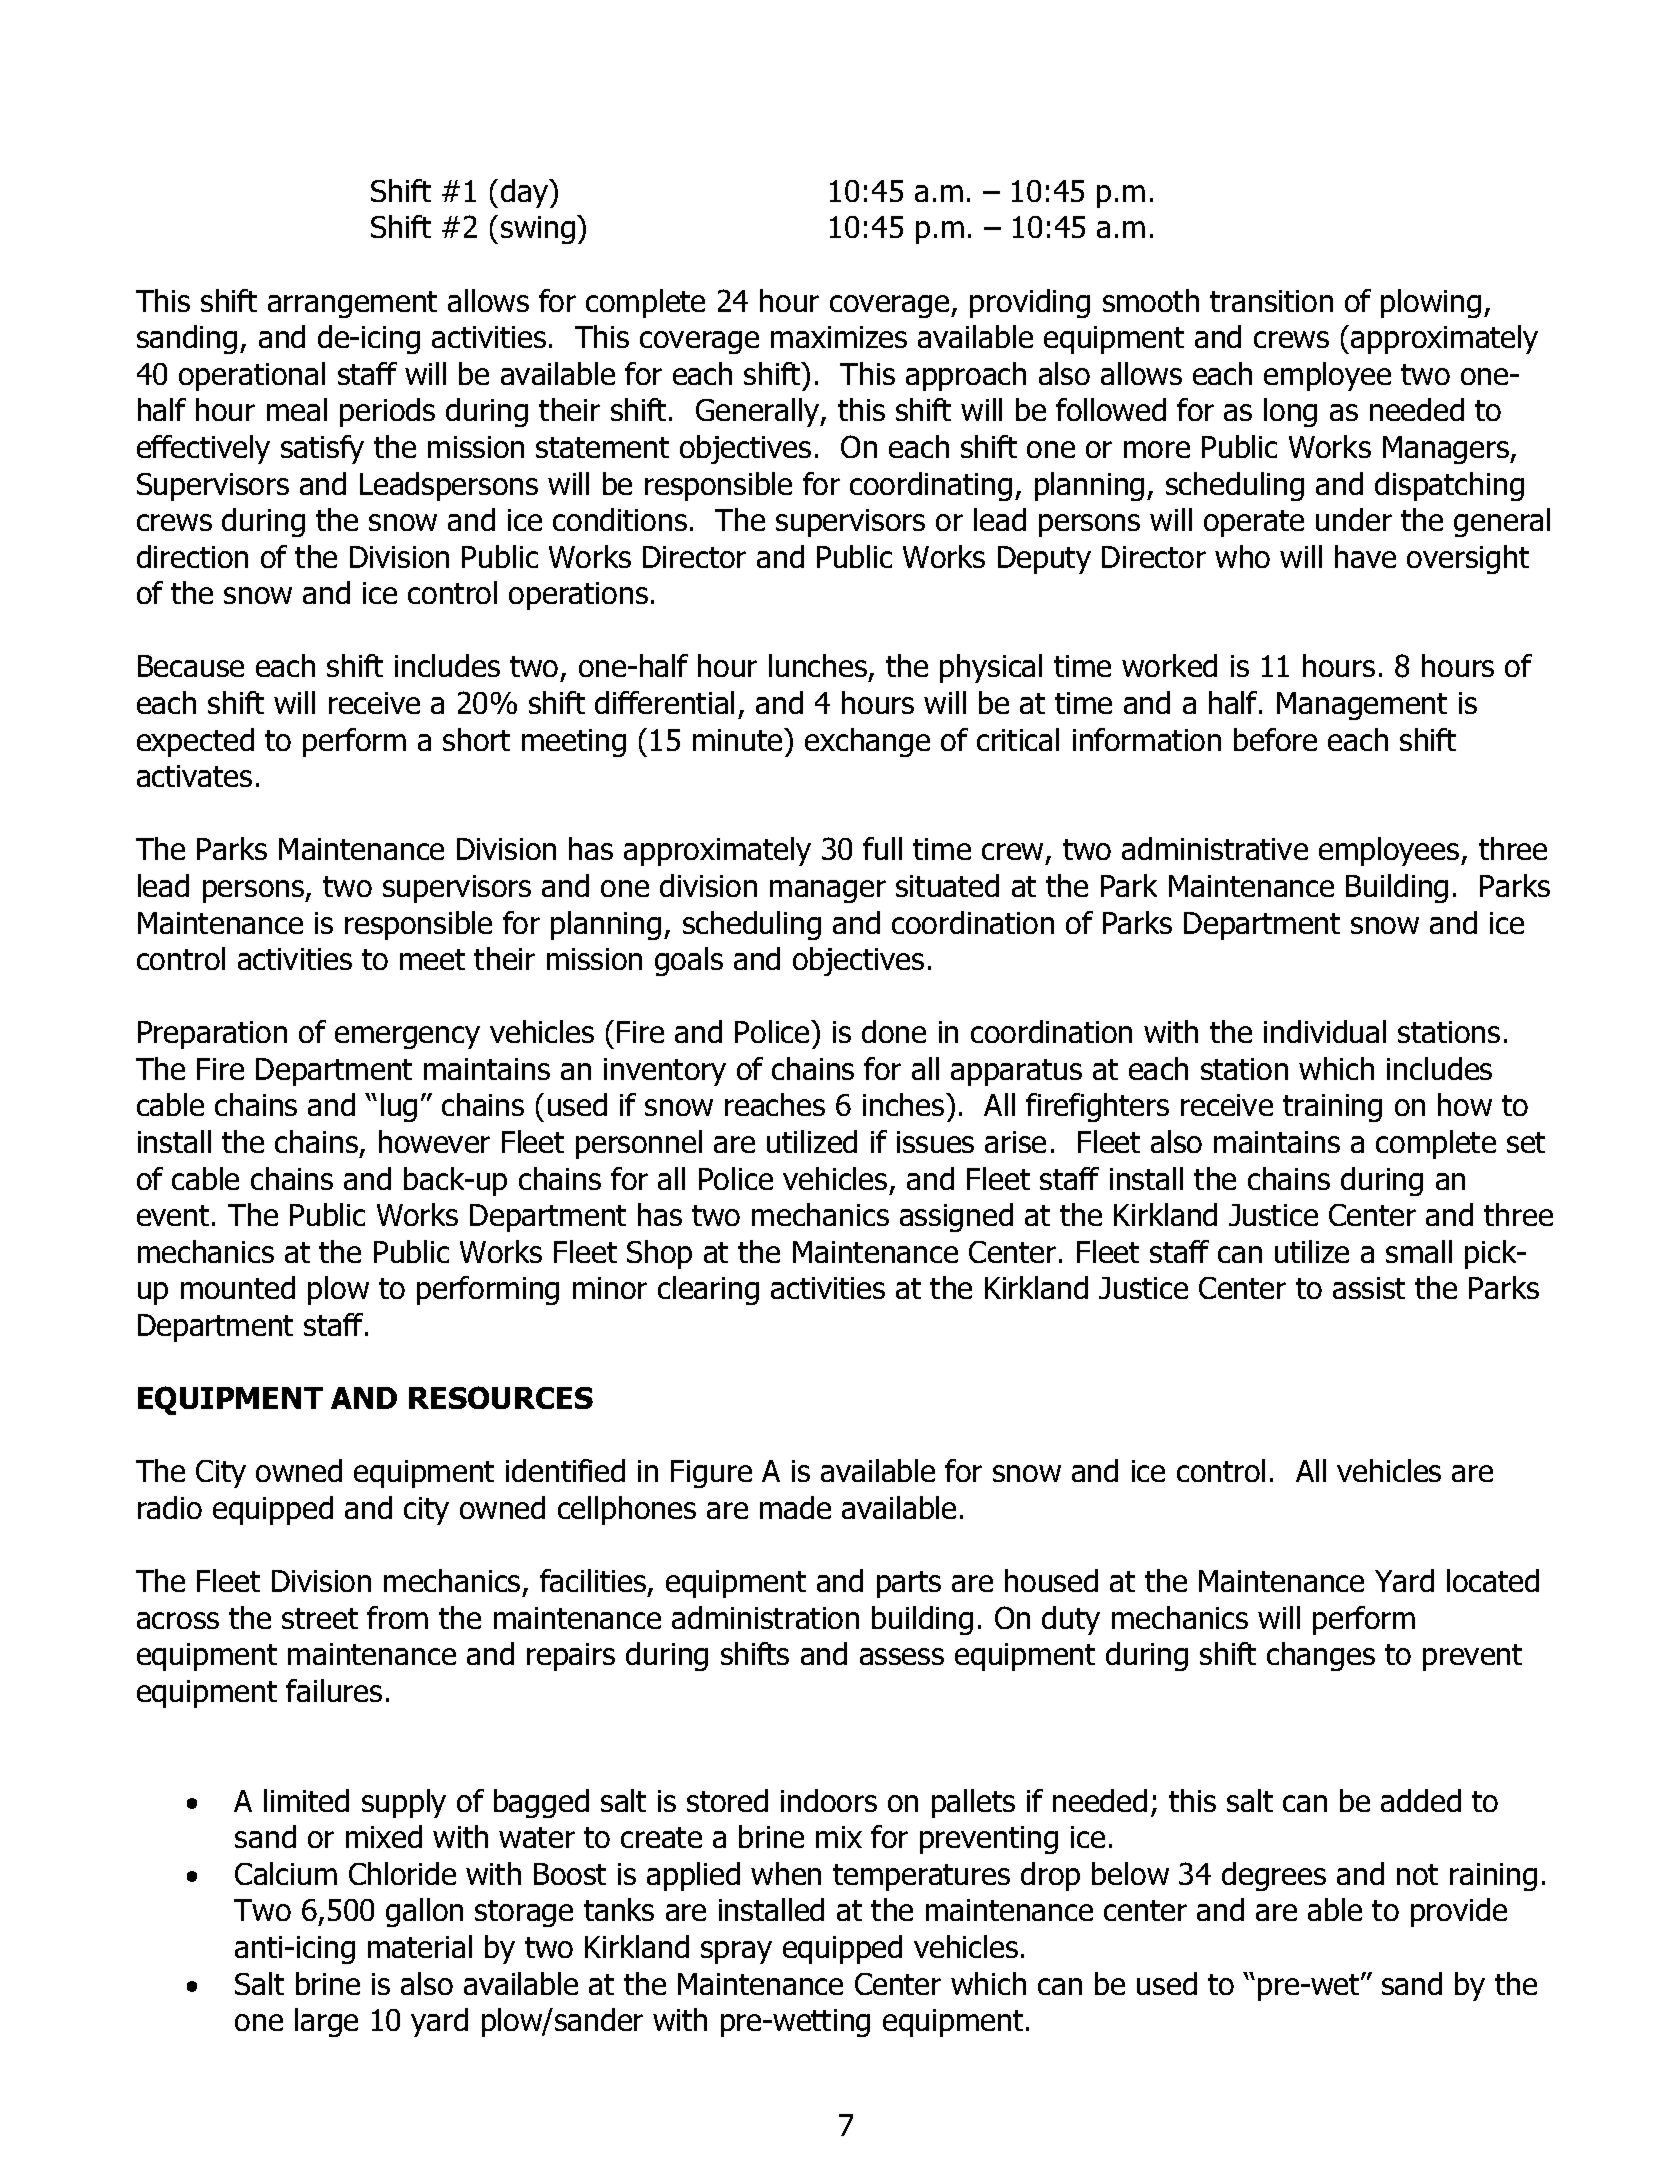  What do you see at coordinates (1271, 301) in the screenshot?
I see `transition` at bounding box center [1271, 301].
